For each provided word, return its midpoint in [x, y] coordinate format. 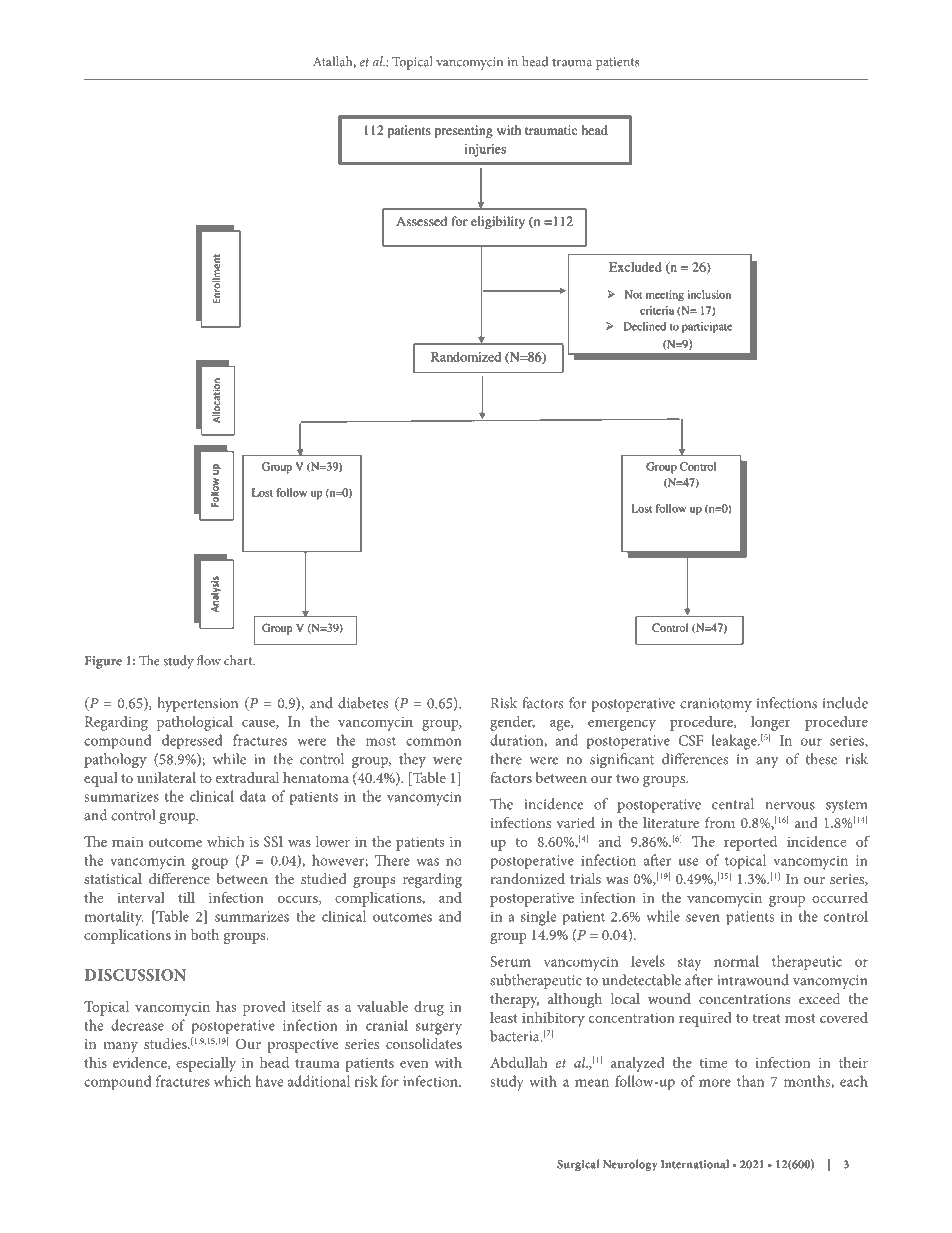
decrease [137, 1025]
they [412, 760]
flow [209, 660]
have [269, 1081]
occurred [840, 897]
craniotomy [716, 705]
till [186, 897]
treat [767, 1018]
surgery [439, 1029]
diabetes [363, 703]
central [733, 804]
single [538, 918]
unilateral [166, 777]
